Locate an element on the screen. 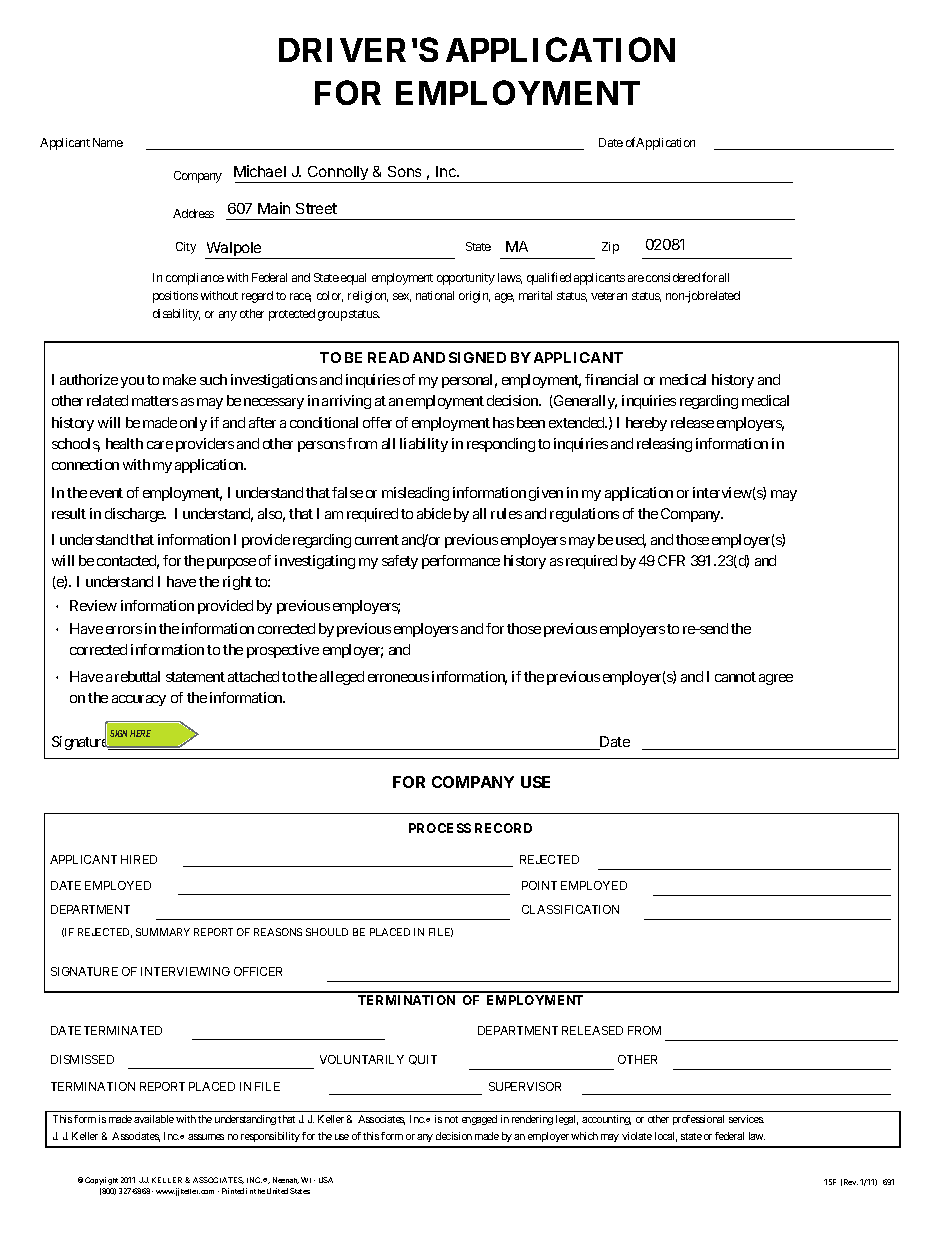  available is located at coordinates (154, 1119).
